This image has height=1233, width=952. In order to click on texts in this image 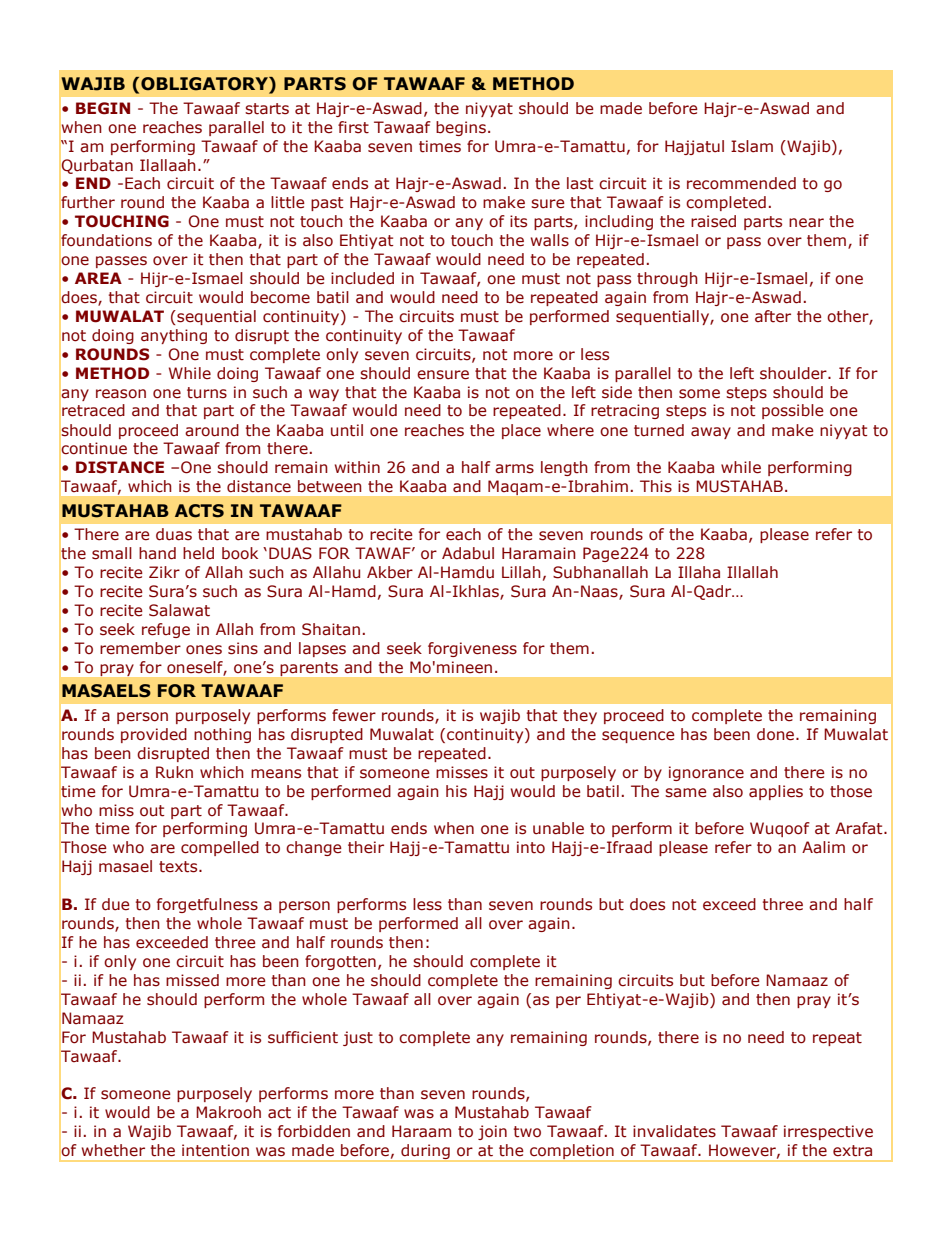, I will do `click(179, 867)`.
